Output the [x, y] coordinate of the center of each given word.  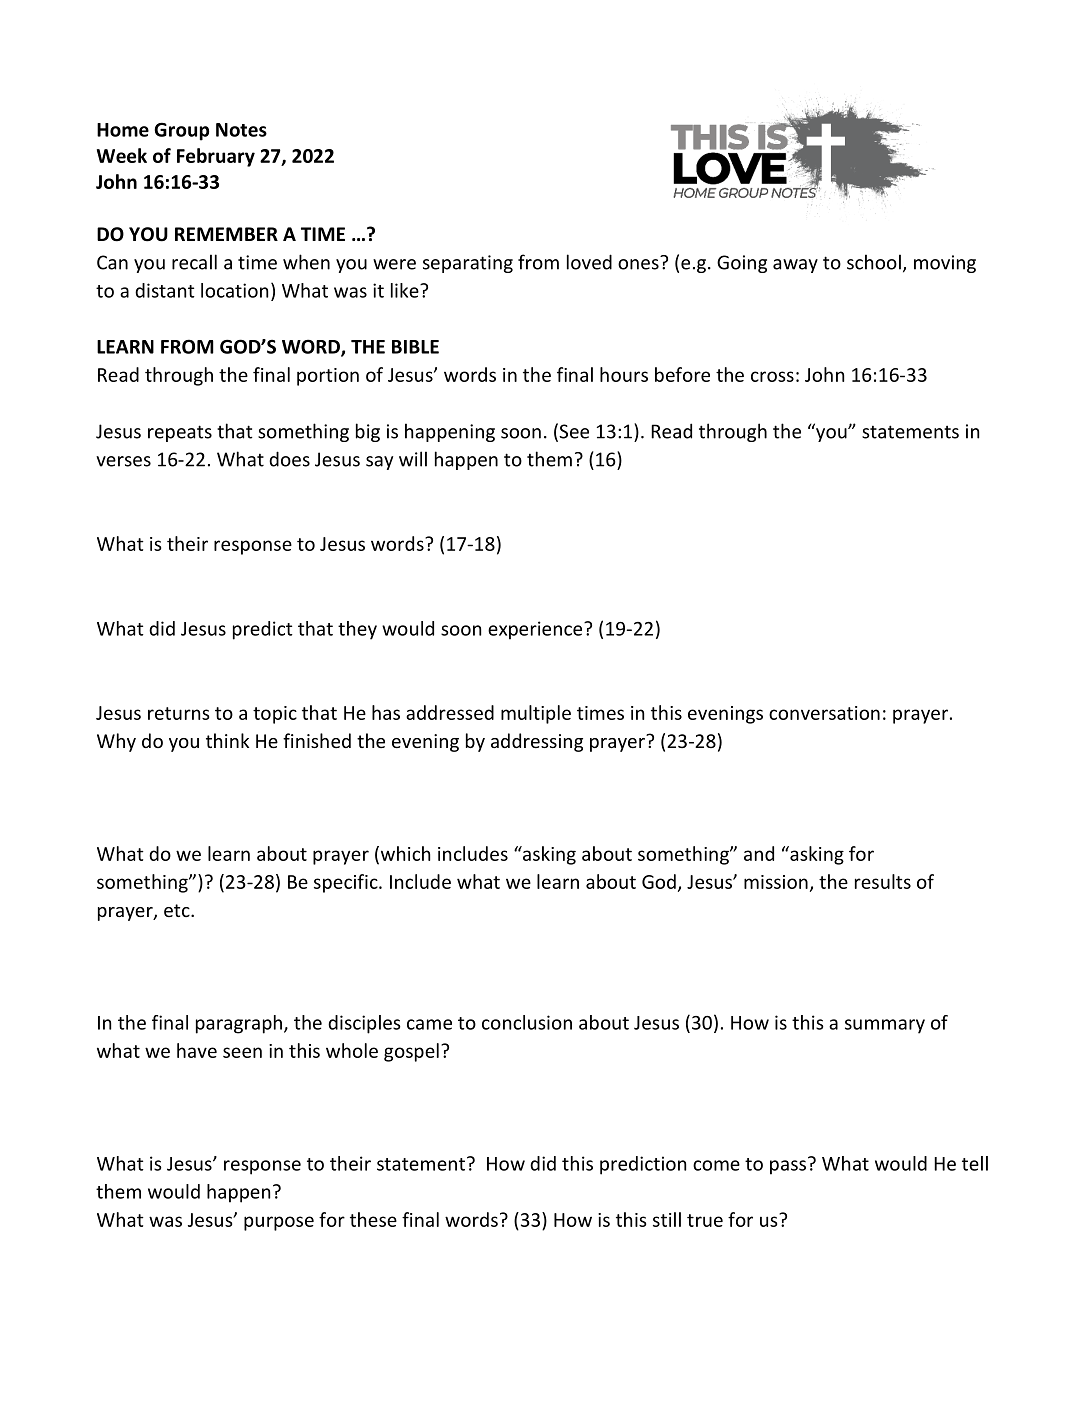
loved [589, 262]
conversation [824, 713]
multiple [536, 714]
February [216, 157]
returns [178, 713]
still [667, 1219]
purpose [279, 1223]
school [874, 262]
